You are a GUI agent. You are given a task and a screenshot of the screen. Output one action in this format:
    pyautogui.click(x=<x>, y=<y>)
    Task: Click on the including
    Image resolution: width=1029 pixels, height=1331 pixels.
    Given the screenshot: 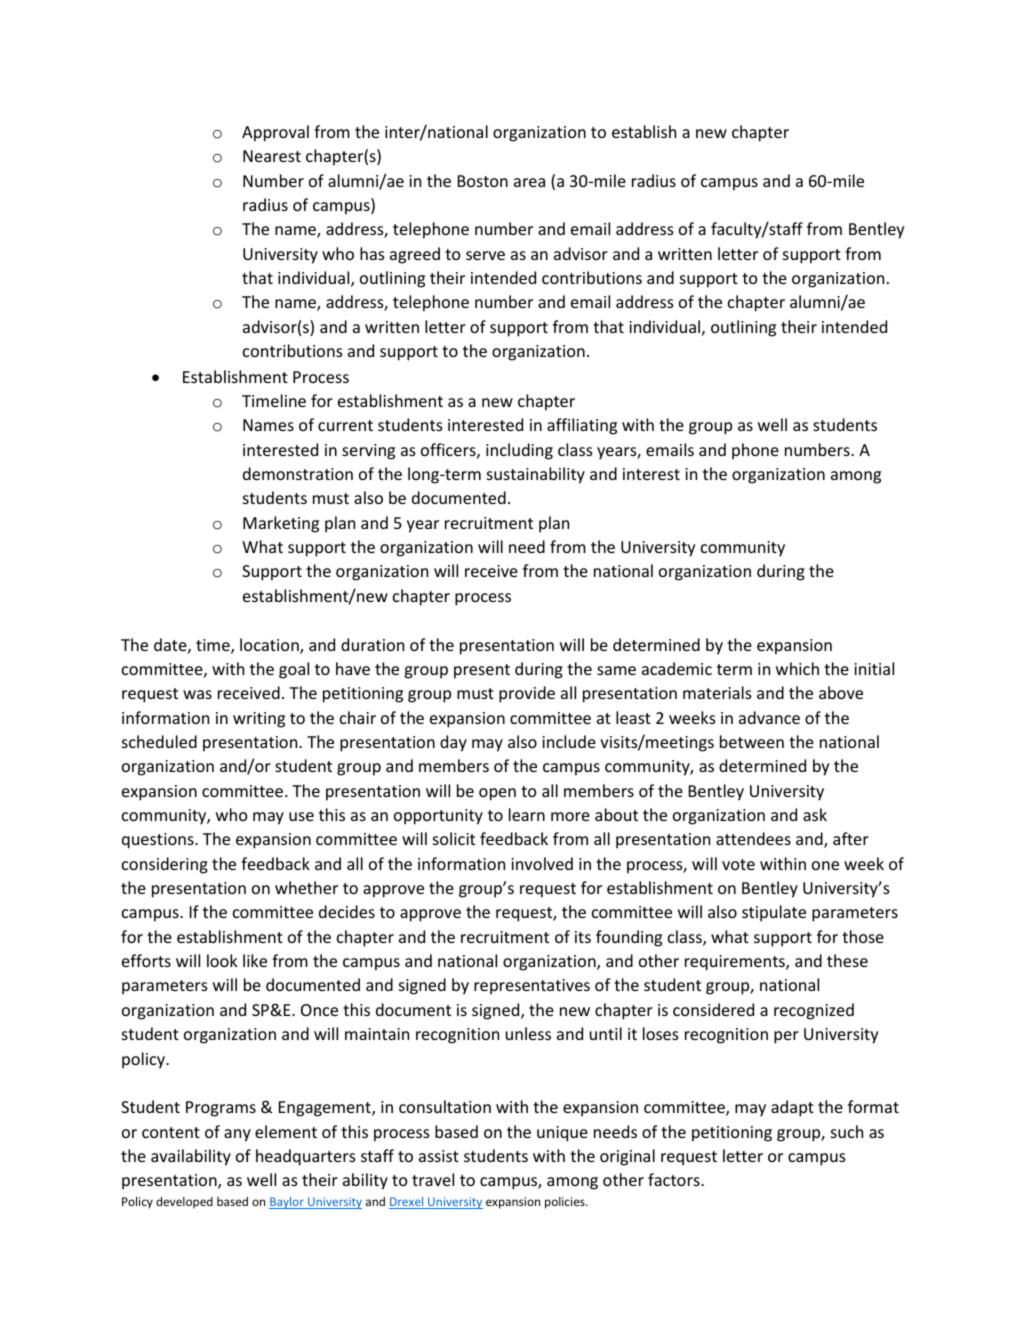 What is the action you would take?
    pyautogui.click(x=519, y=451)
